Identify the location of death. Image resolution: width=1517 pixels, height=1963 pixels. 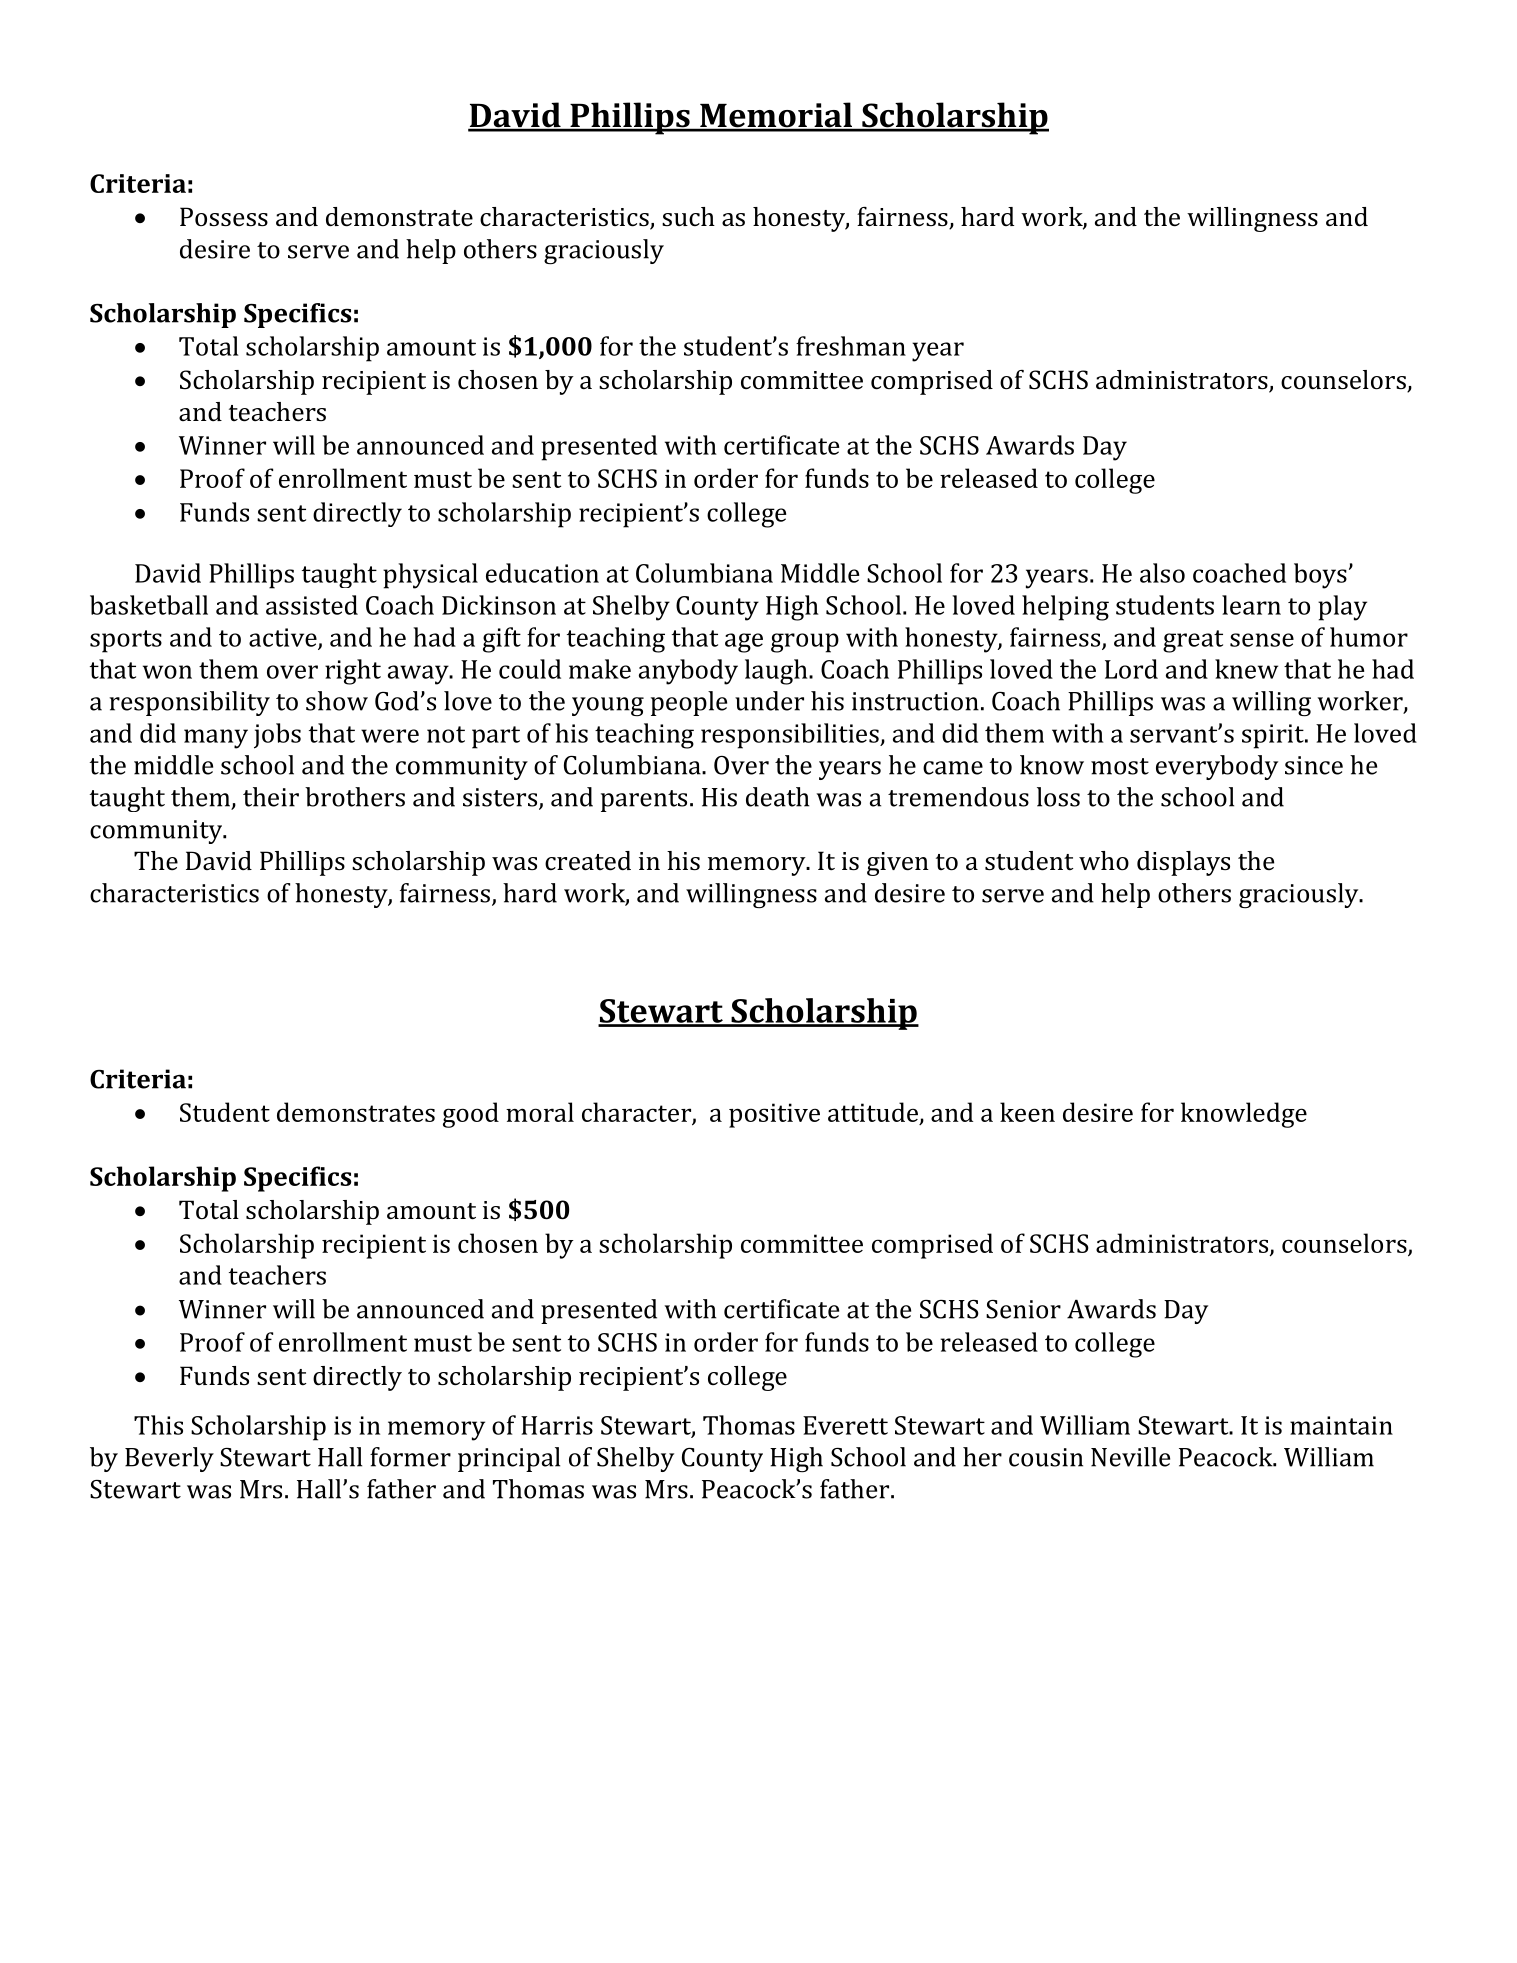
(777, 797).
